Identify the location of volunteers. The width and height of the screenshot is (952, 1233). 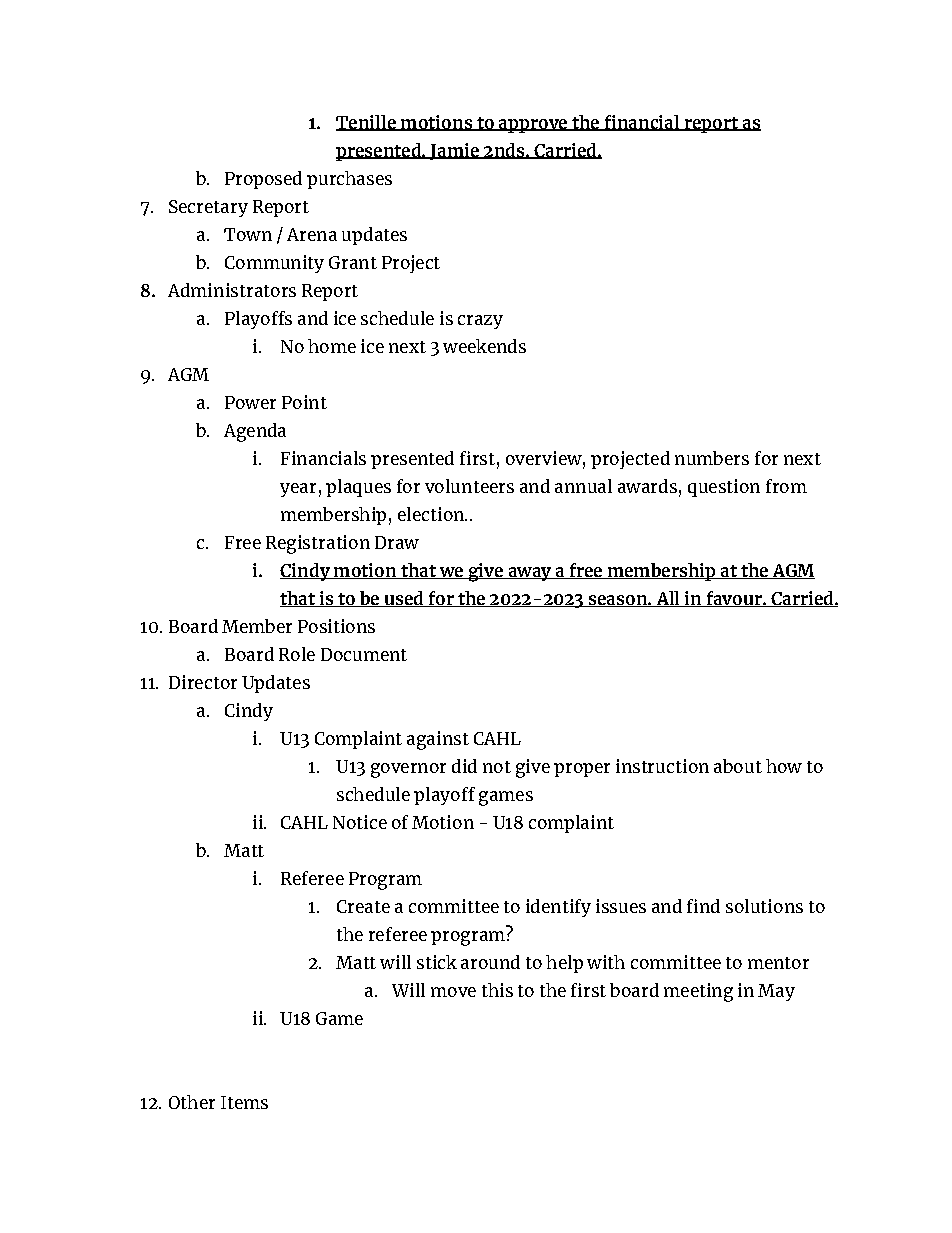
(469, 486).
